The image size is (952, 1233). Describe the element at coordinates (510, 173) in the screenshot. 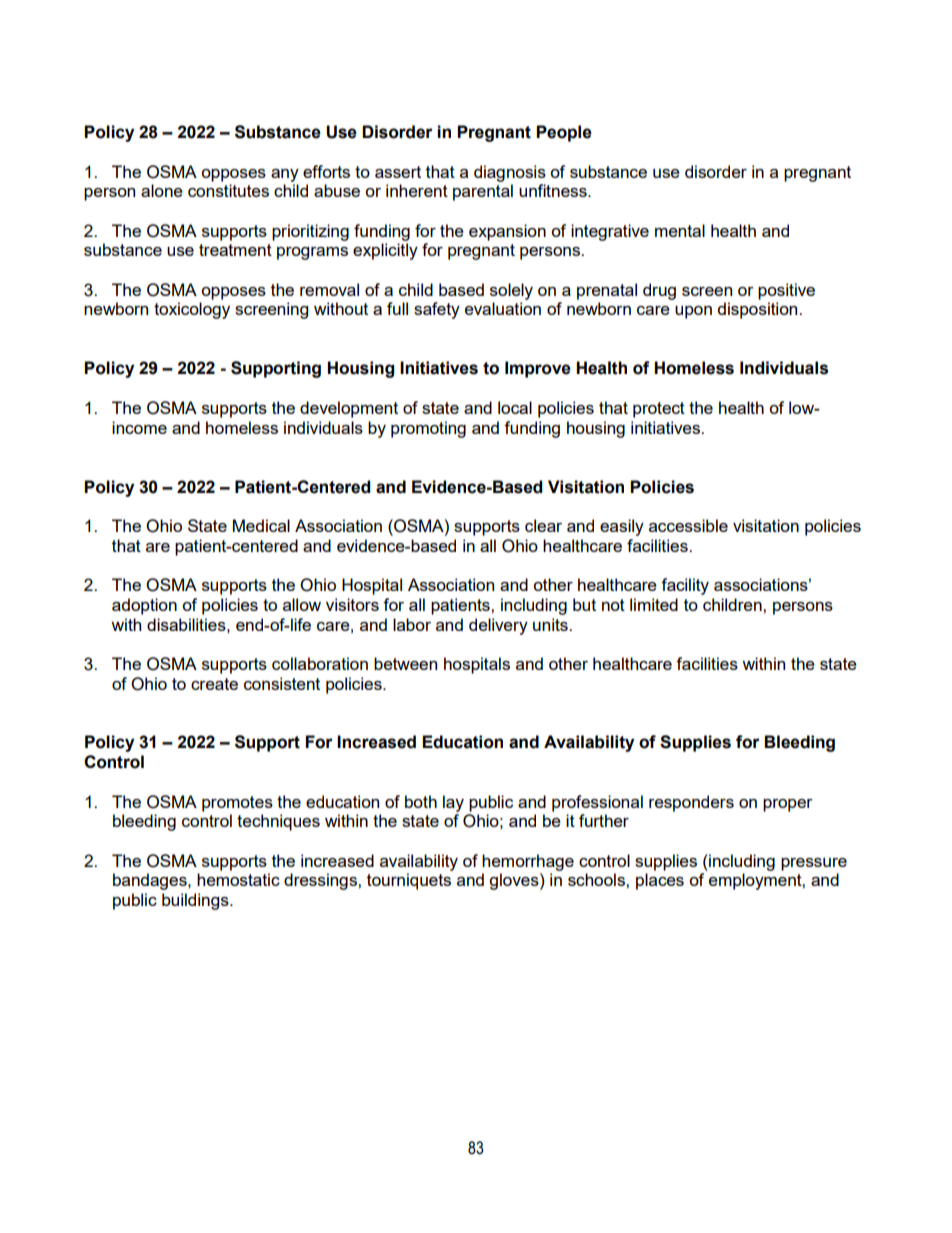

I see `diagnosis` at that location.
